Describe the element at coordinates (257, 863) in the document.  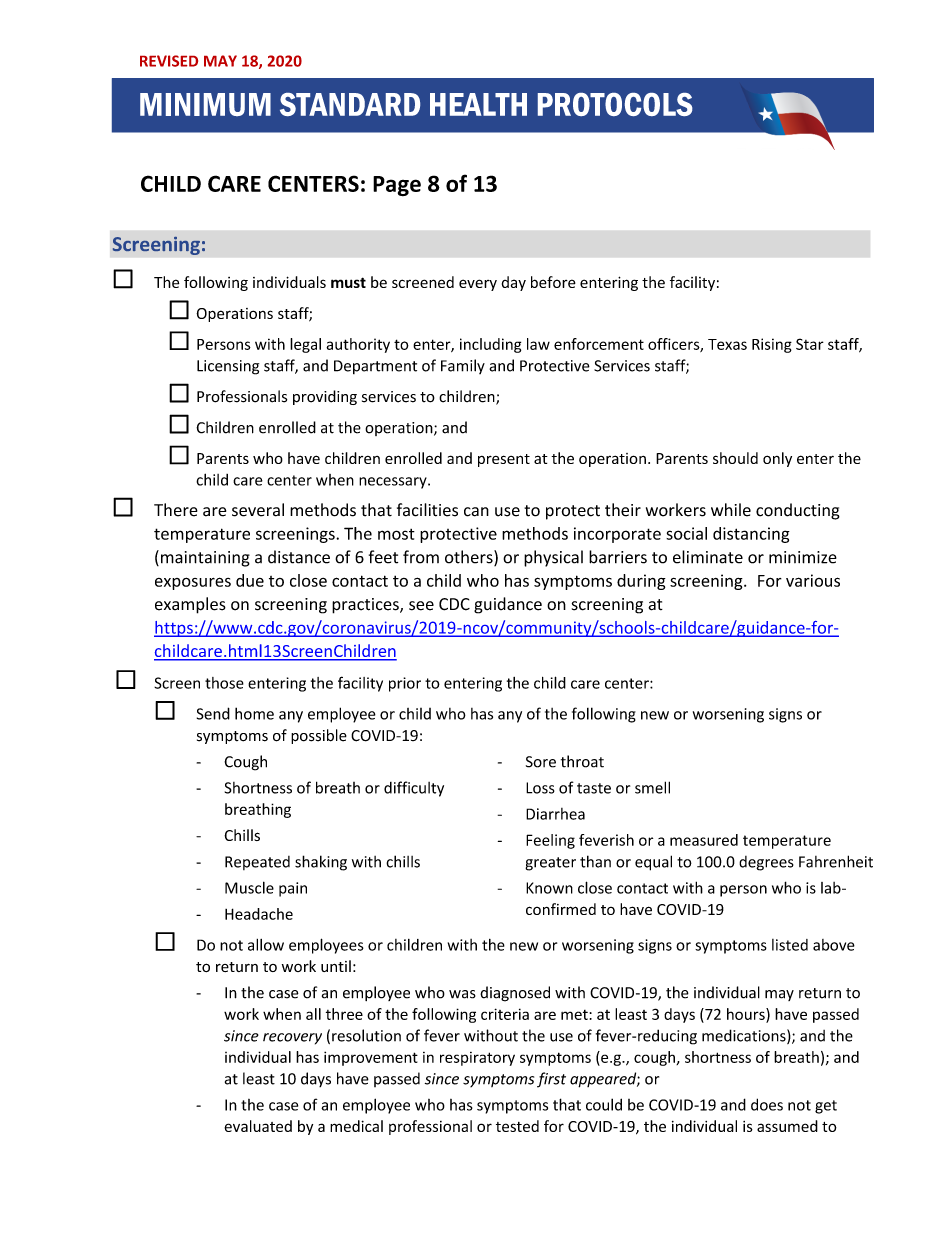
I see `Repeated` at that location.
